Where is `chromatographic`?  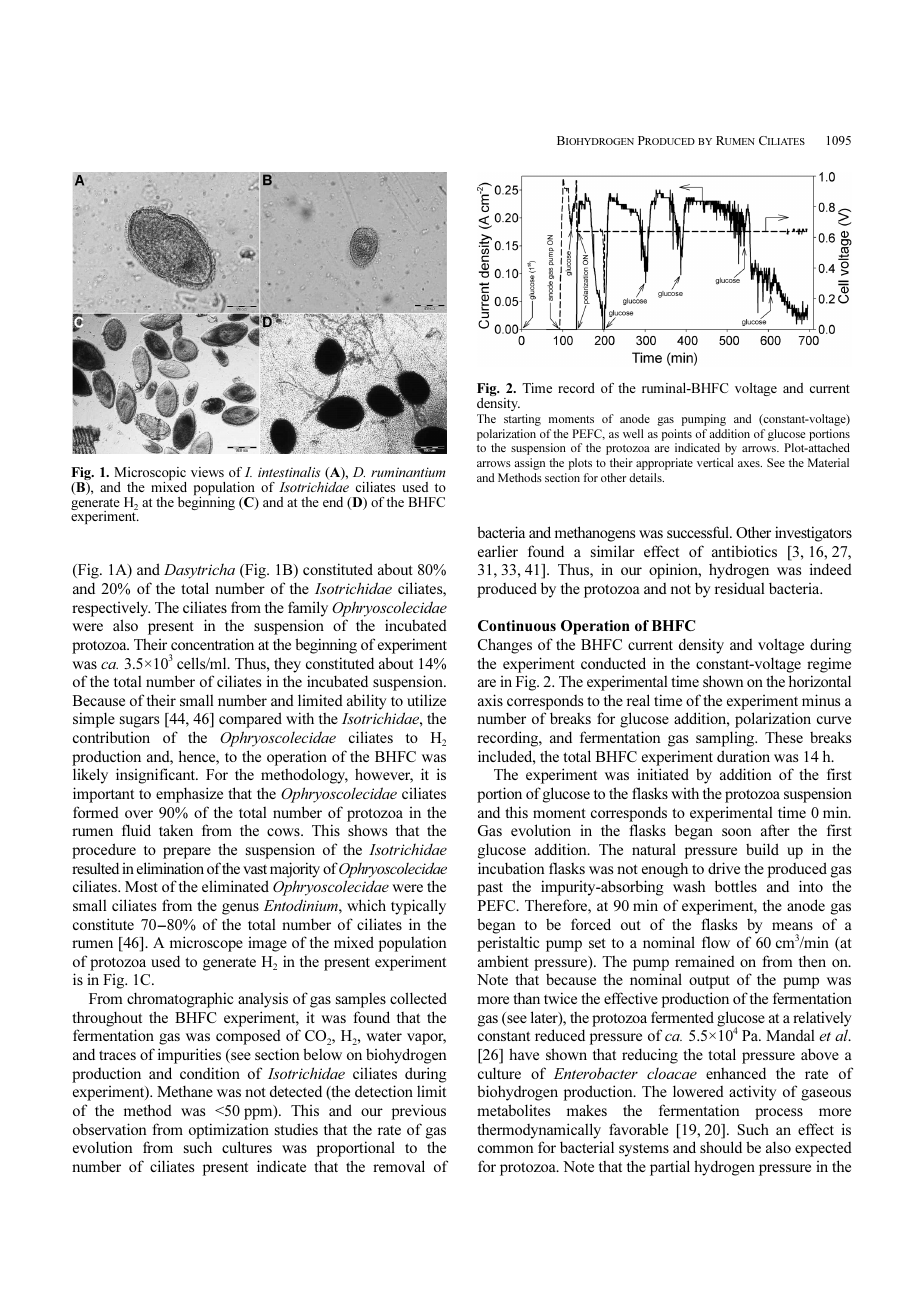
chromatographic is located at coordinates (180, 1000).
